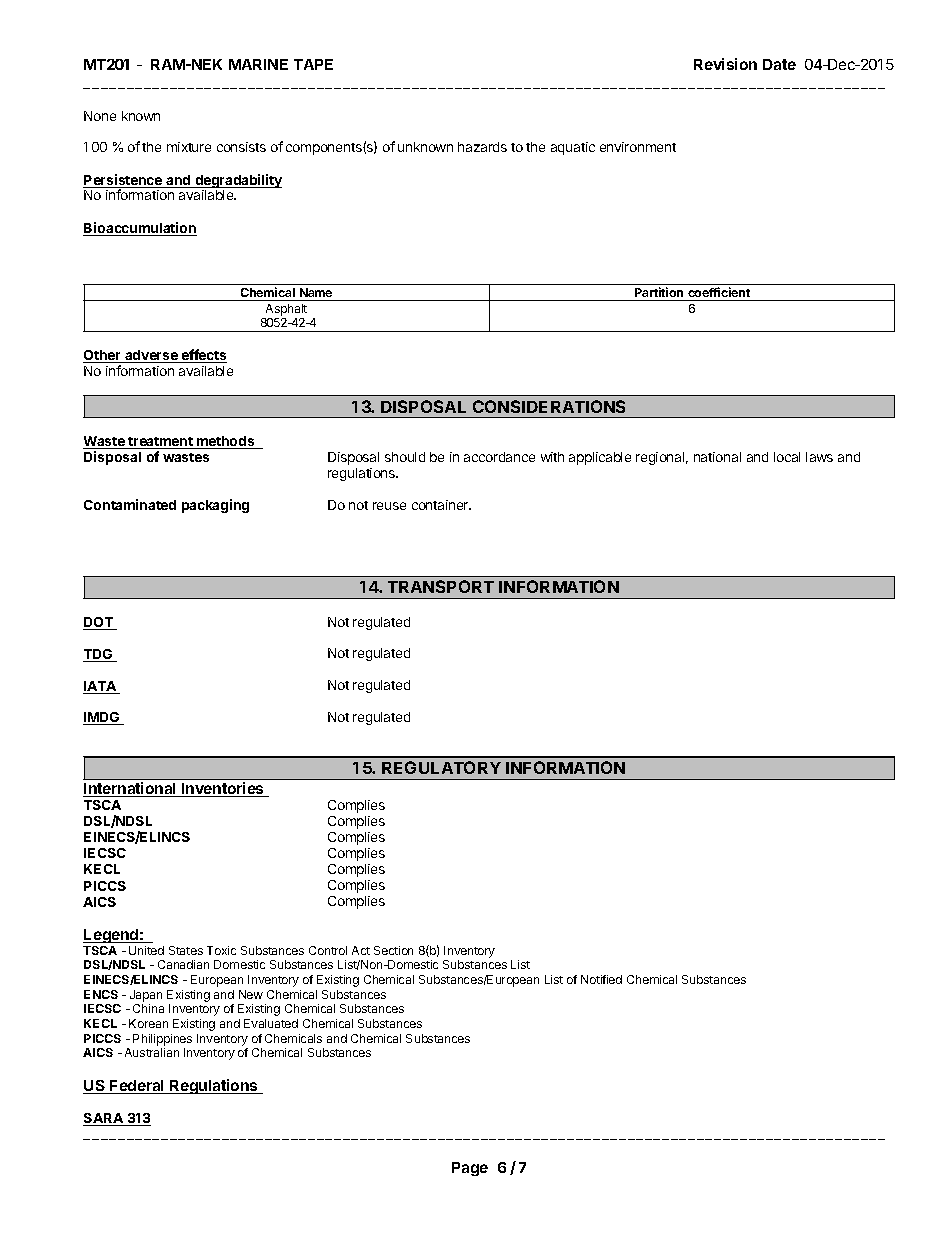  I want to click on hazards, so click(482, 147).
